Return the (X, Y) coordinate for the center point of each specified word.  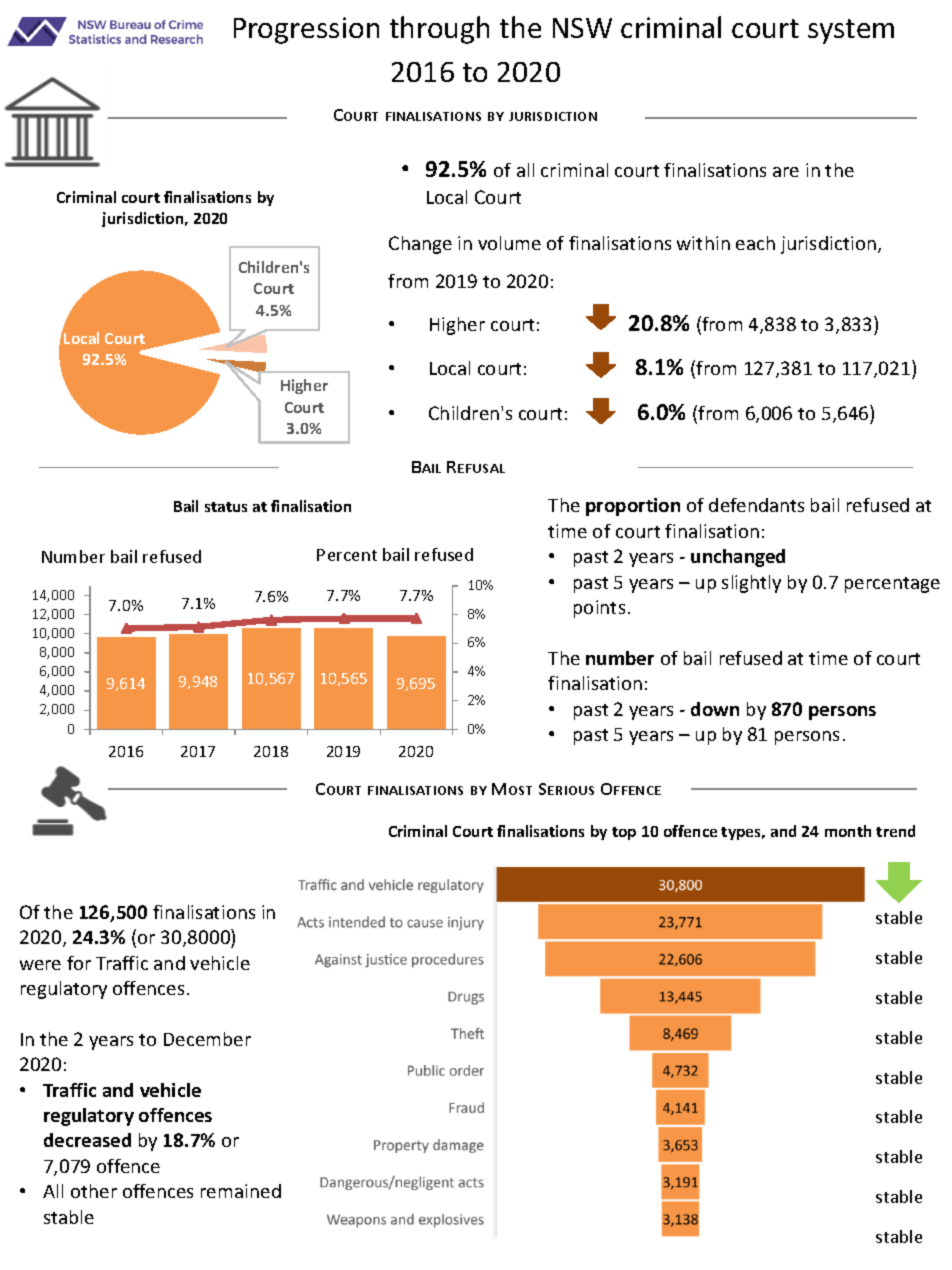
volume (509, 243)
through (439, 30)
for (79, 963)
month (848, 831)
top (624, 833)
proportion (633, 507)
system (851, 31)
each (755, 243)
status (226, 507)
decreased (87, 1140)
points (599, 609)
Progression (306, 30)
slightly (751, 584)
